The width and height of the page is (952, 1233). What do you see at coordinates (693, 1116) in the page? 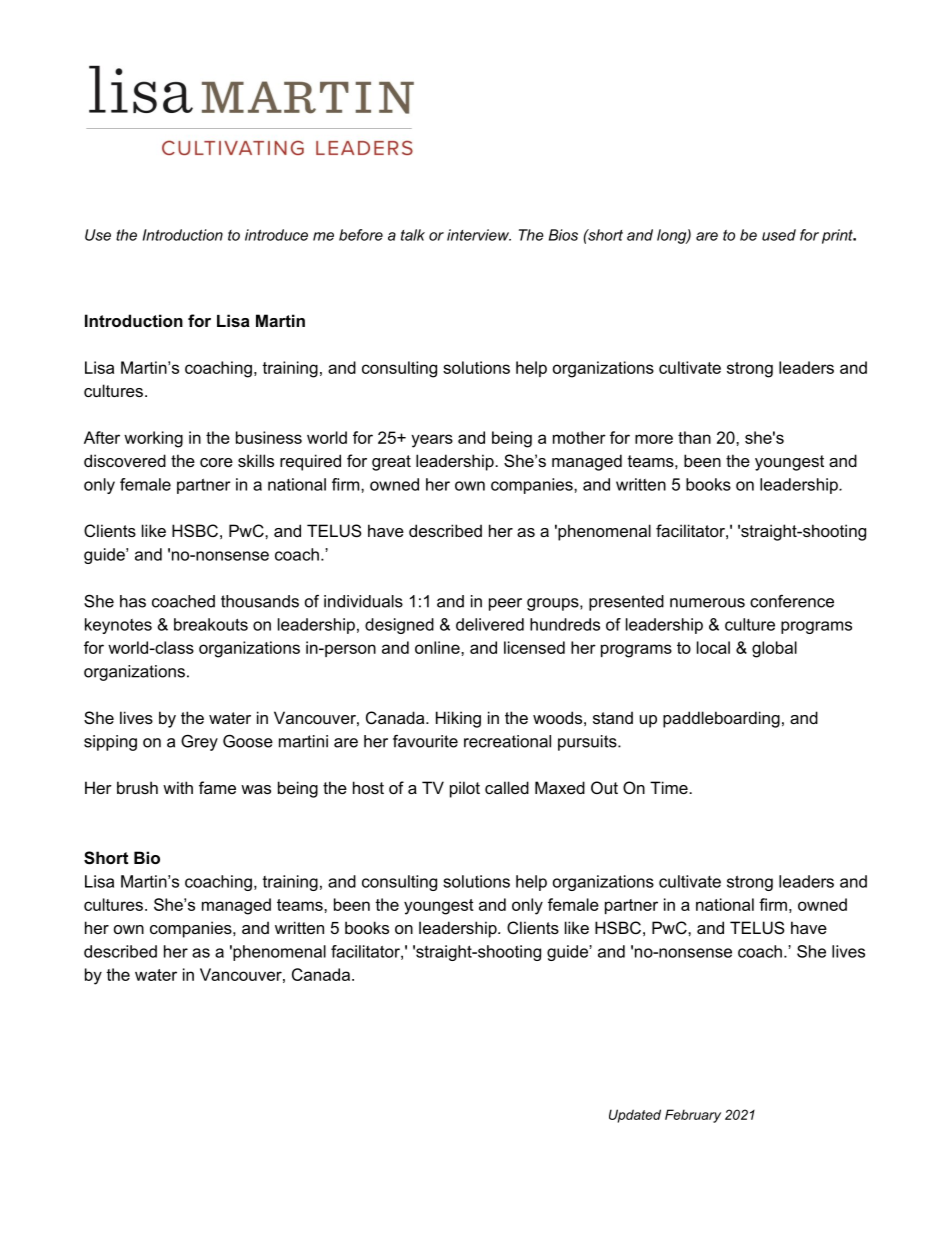
I see `February` at bounding box center [693, 1116].
